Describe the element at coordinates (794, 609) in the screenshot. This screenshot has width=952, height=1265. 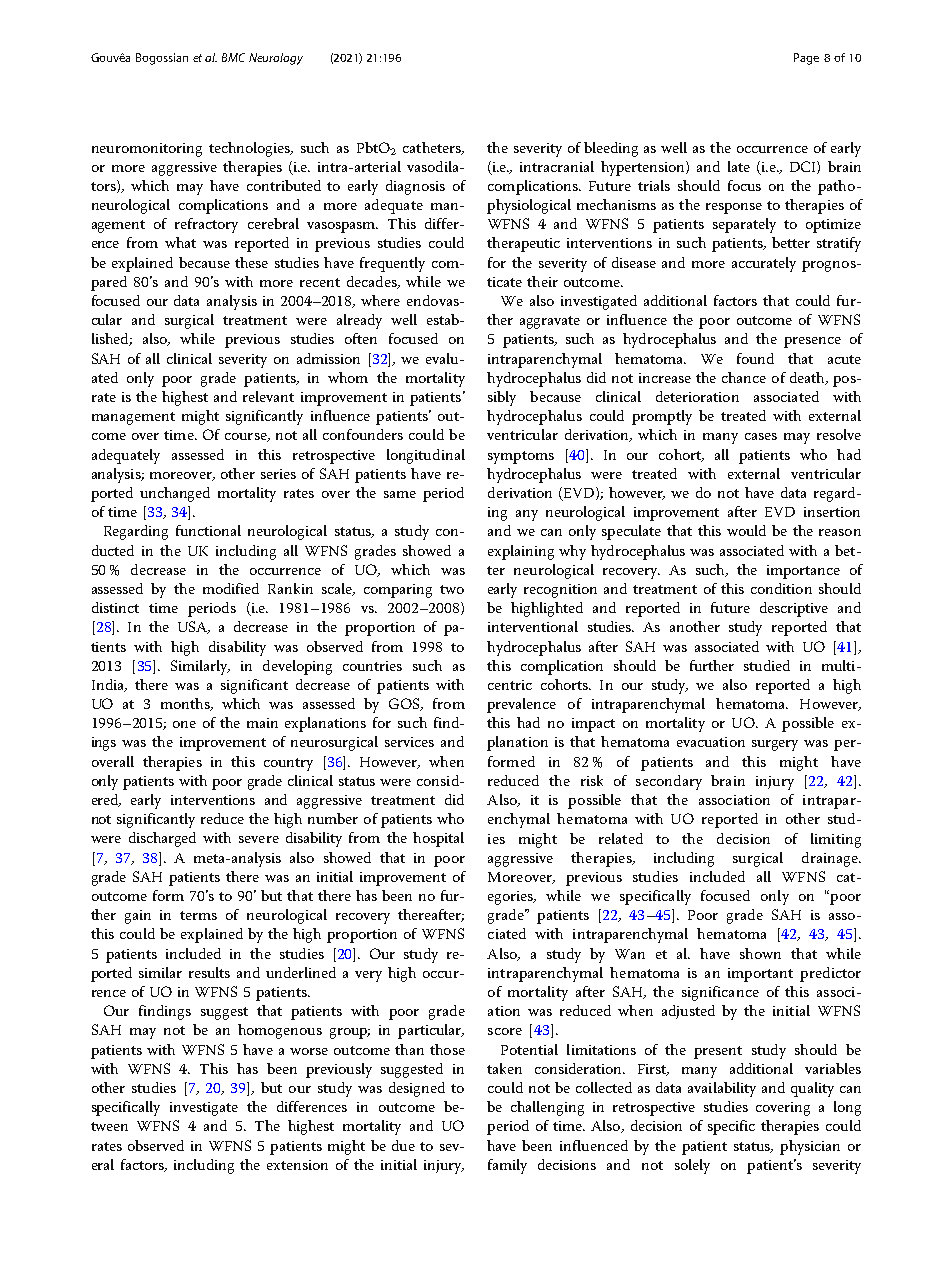
I see `descriptive` at that location.
